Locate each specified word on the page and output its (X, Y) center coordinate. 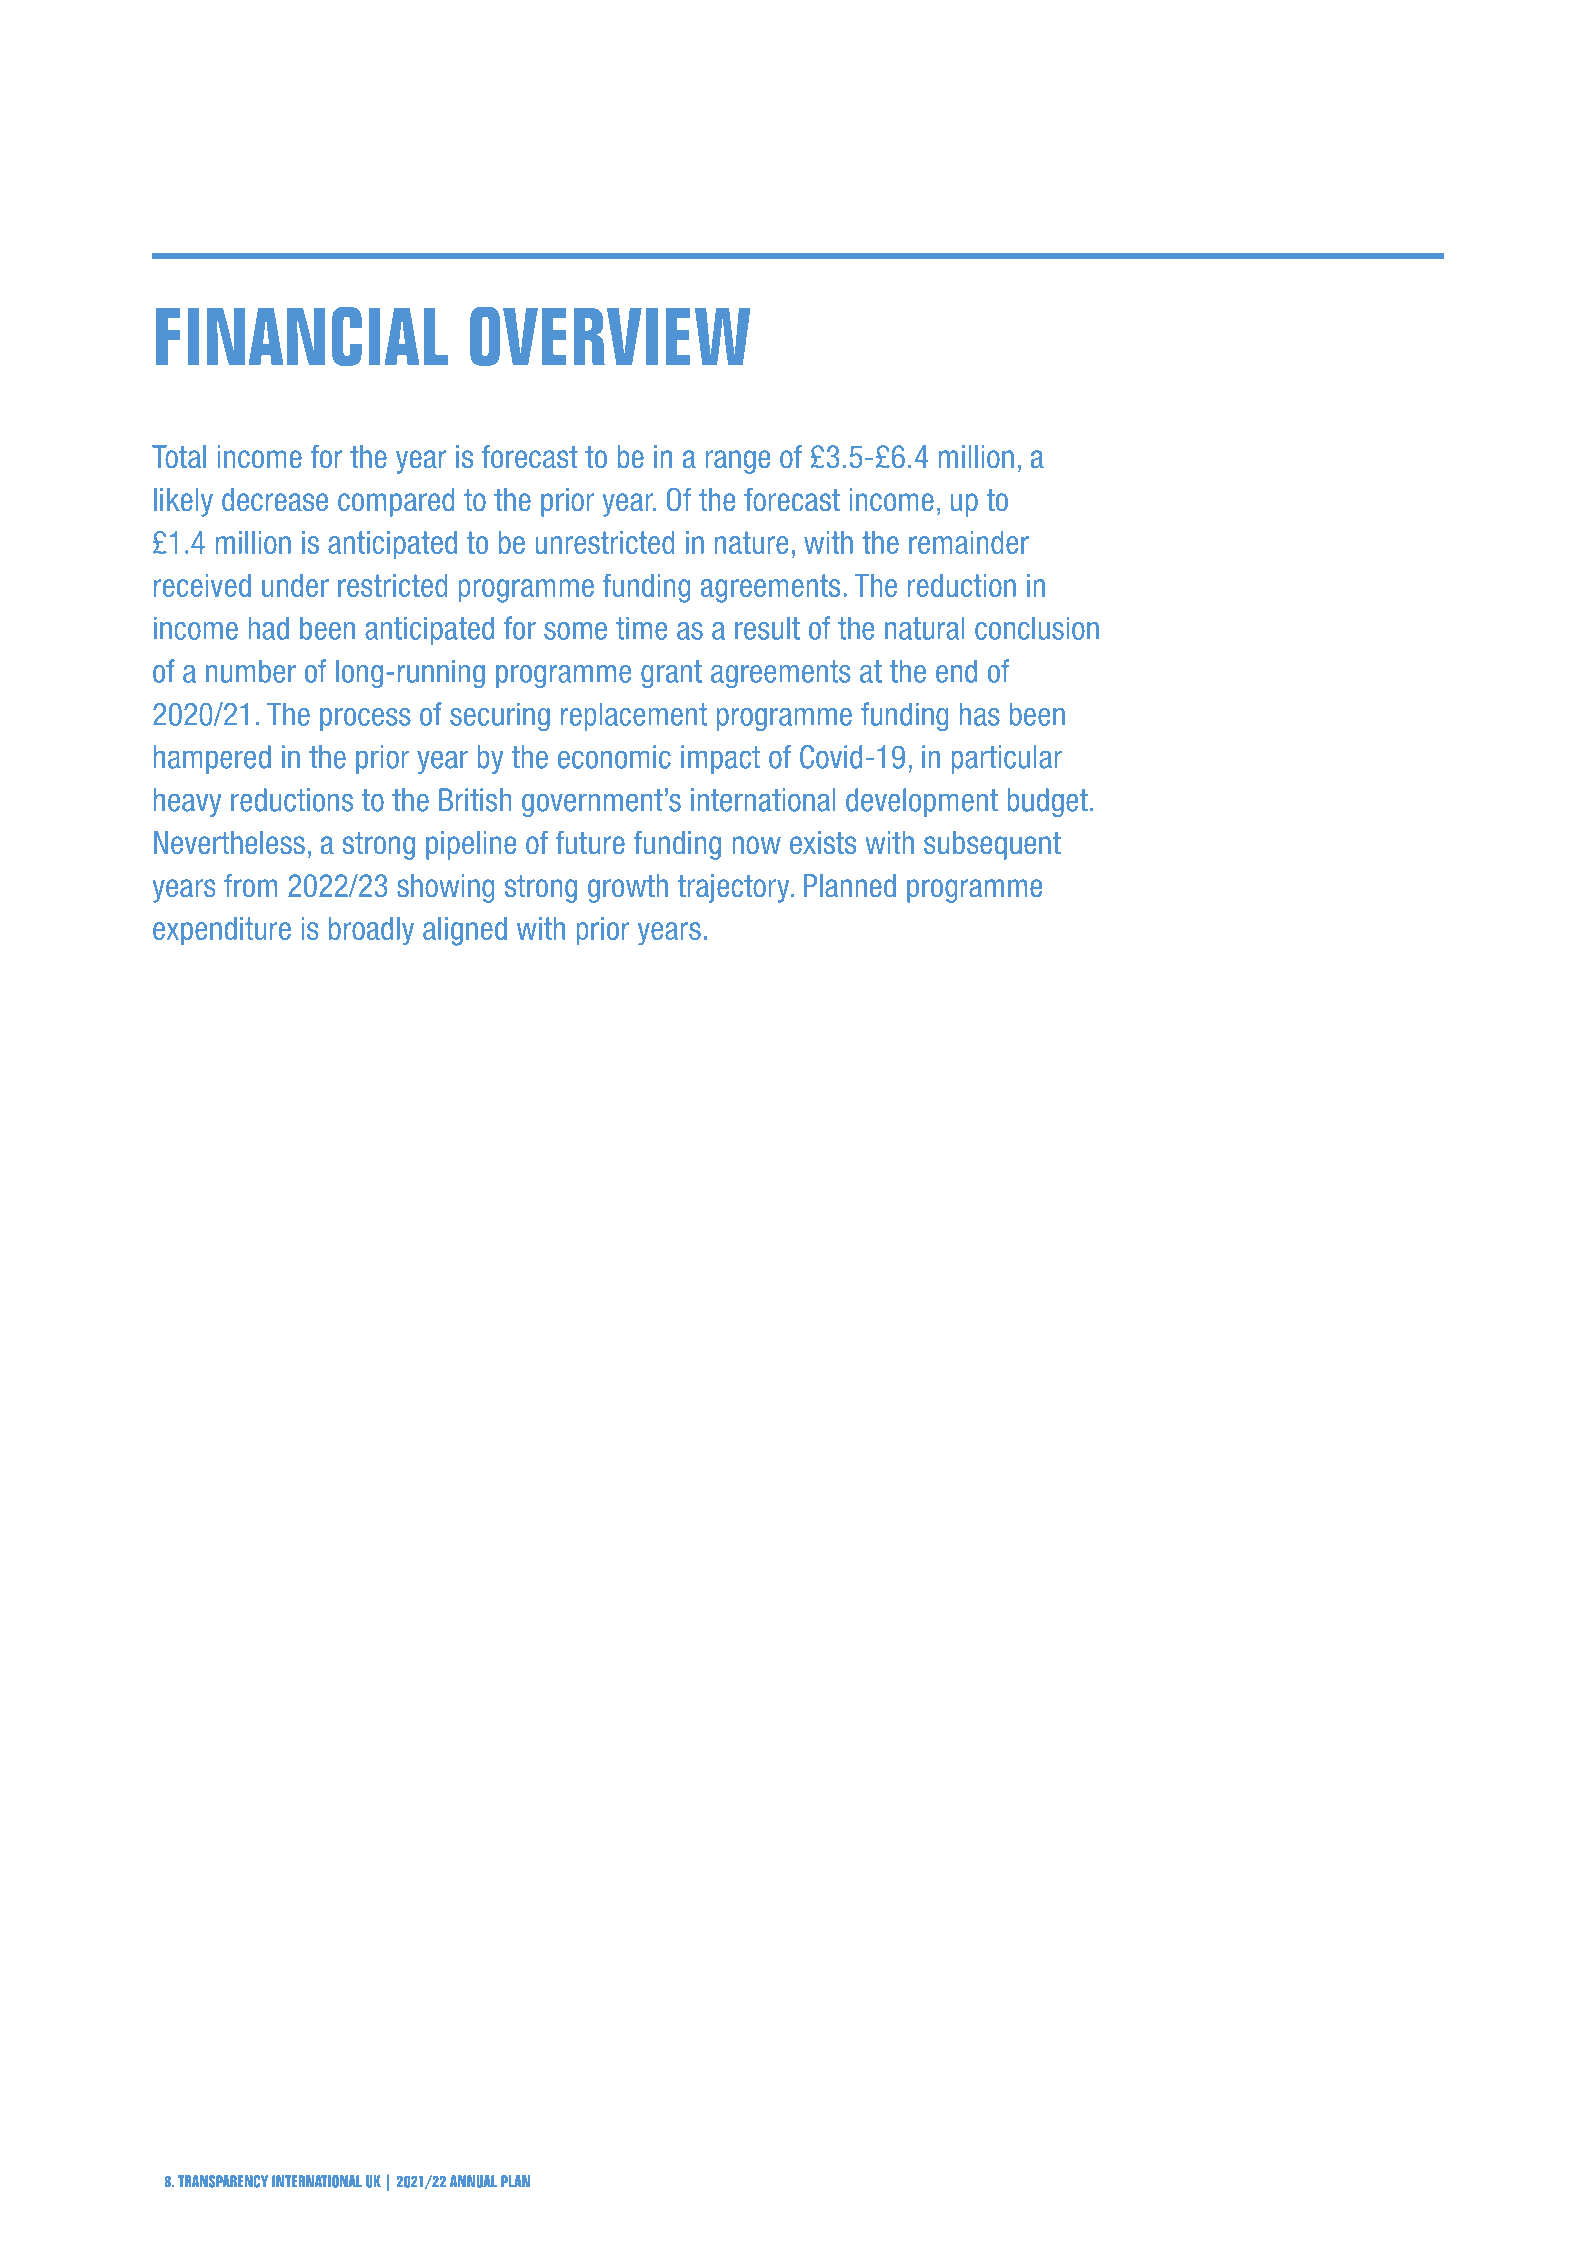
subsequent (992, 845)
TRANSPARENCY (223, 2181)
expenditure (222, 931)
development (922, 802)
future (590, 842)
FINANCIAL (302, 336)
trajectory (735, 888)
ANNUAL (473, 2181)
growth (628, 888)
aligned (465, 931)
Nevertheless (229, 842)
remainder (969, 542)
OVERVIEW (610, 336)
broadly (371, 931)
